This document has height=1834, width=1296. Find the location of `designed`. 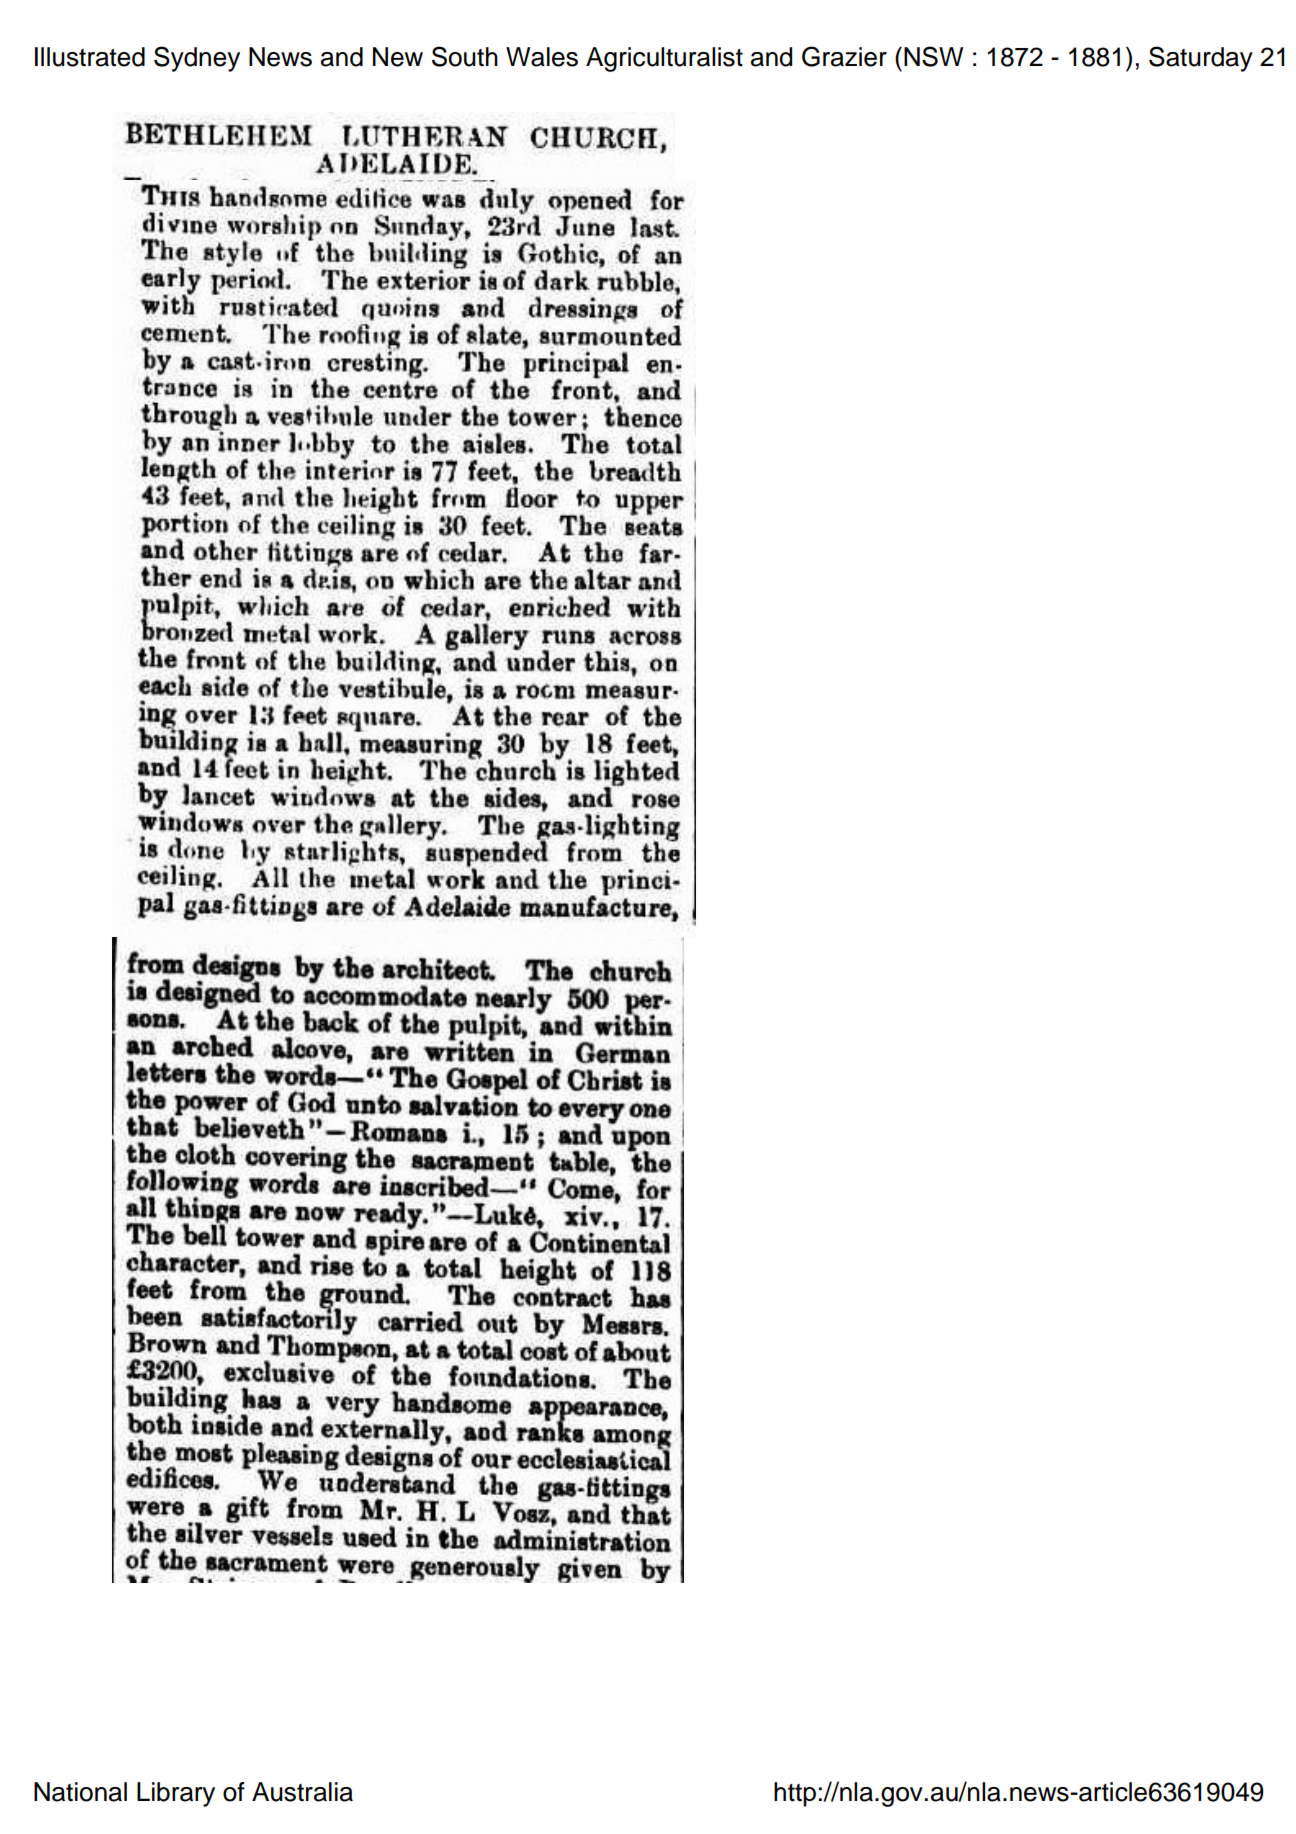

designed is located at coordinates (208, 991).
